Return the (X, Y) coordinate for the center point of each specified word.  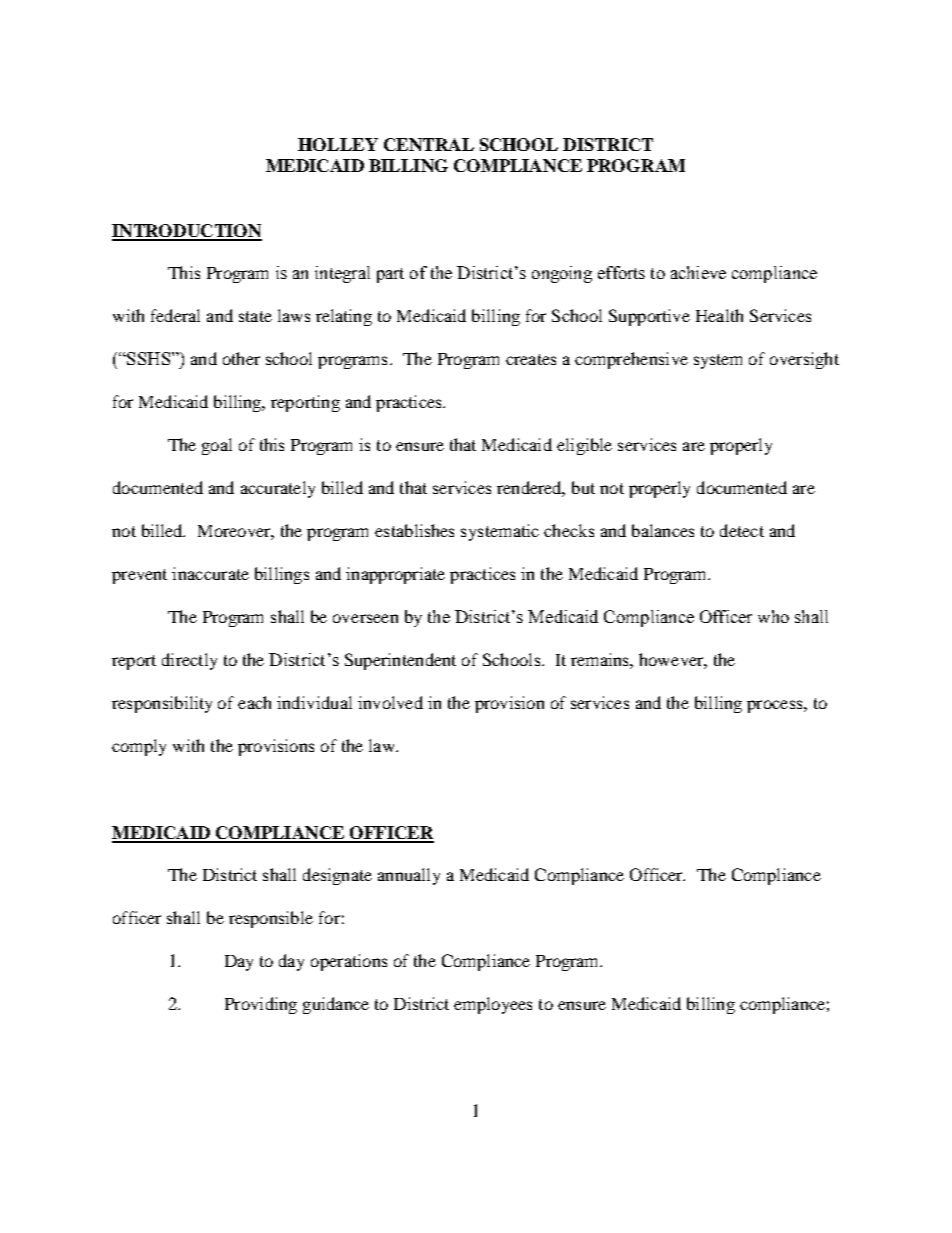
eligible (584, 446)
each (254, 702)
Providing (261, 1005)
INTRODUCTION (187, 232)
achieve (698, 272)
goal (217, 446)
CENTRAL (429, 144)
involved (390, 702)
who (773, 616)
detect (742, 530)
